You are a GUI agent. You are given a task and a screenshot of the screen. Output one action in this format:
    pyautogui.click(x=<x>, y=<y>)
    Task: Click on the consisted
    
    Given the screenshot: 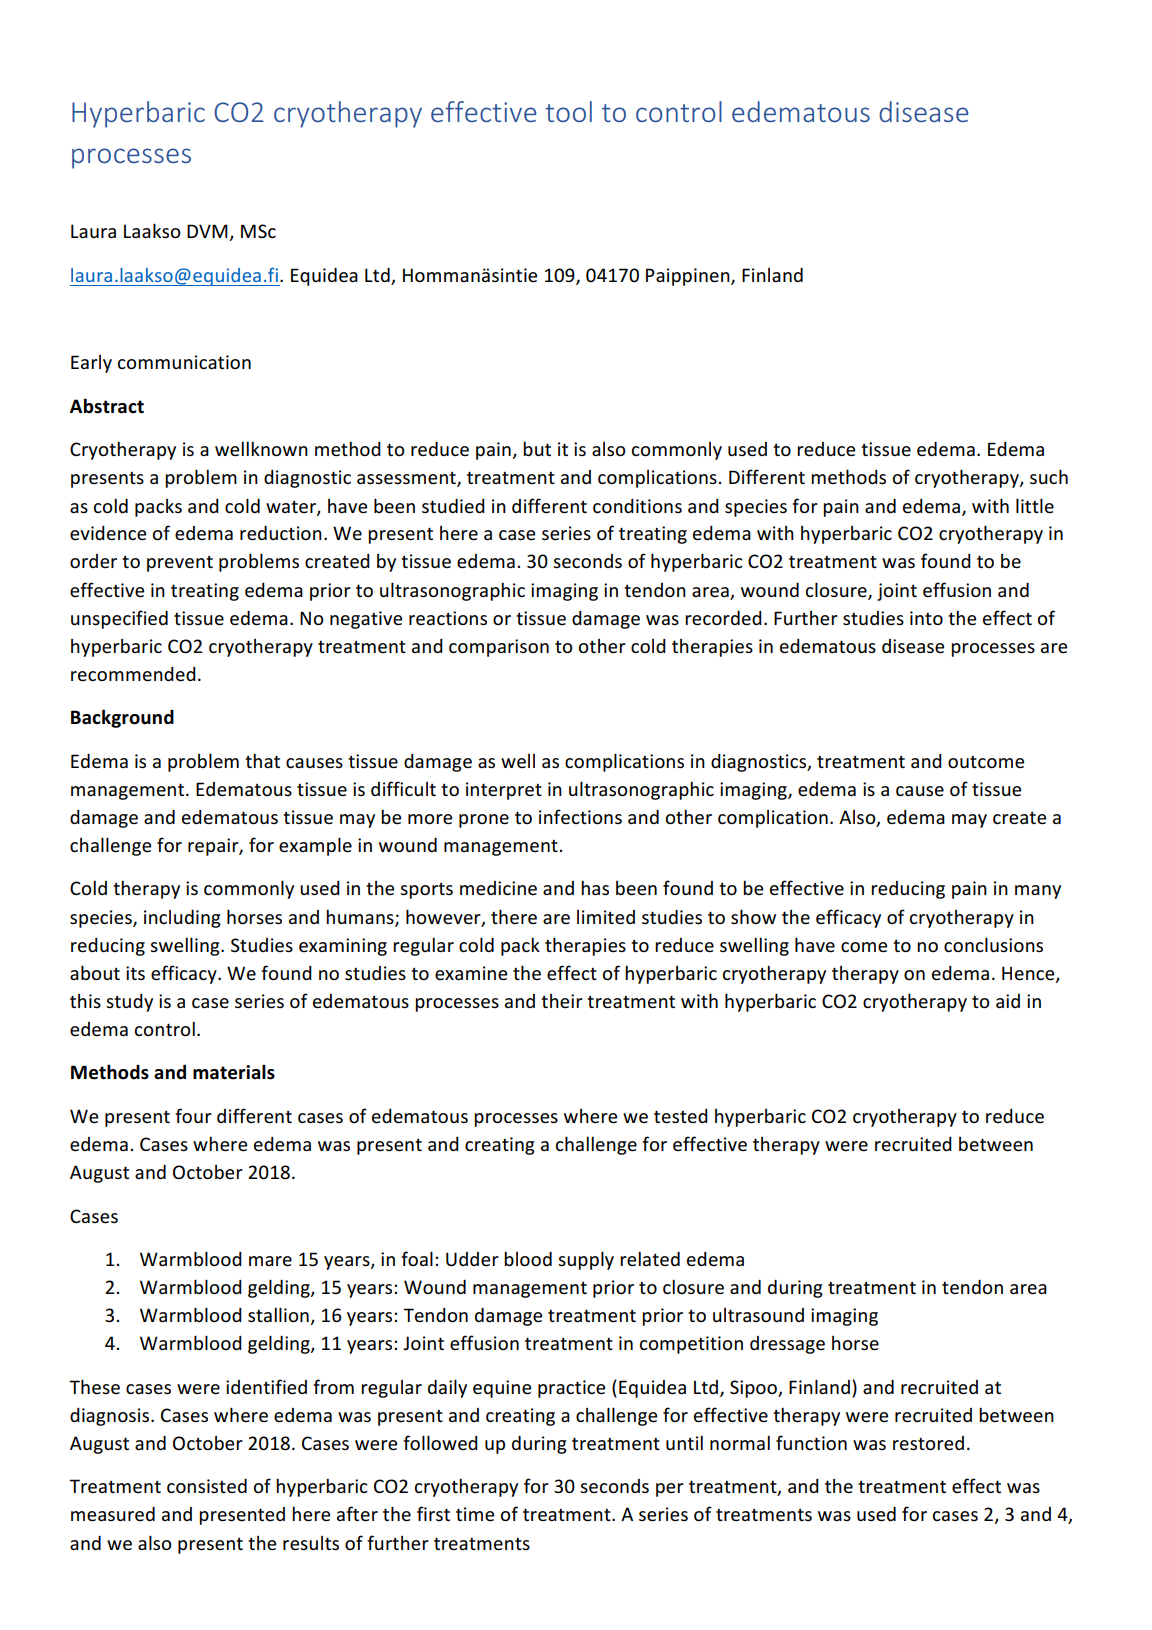 What is the action you would take?
    pyautogui.click(x=207, y=1486)
